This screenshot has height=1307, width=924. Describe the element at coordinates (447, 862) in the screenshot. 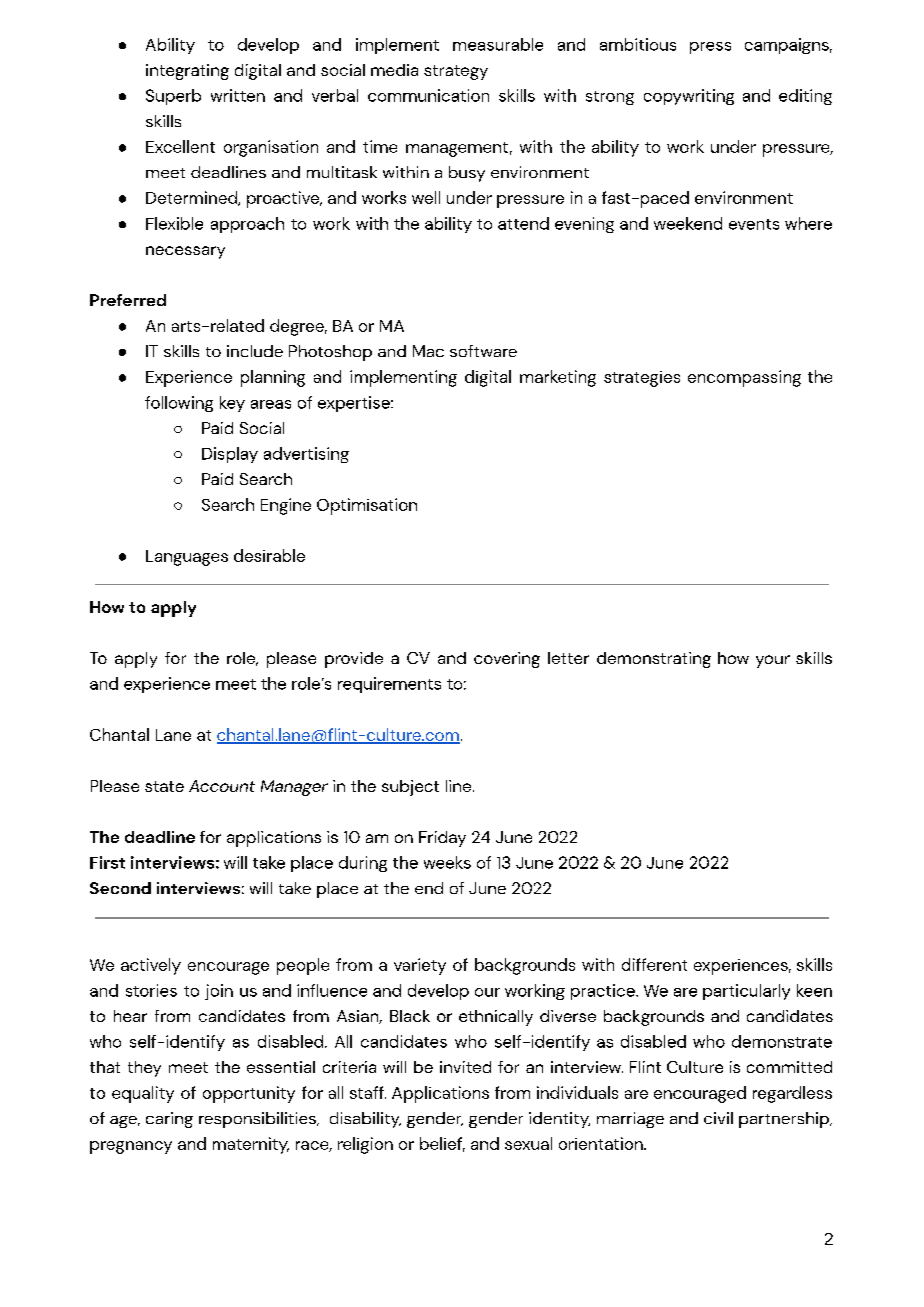

I see `weeks` at that location.
